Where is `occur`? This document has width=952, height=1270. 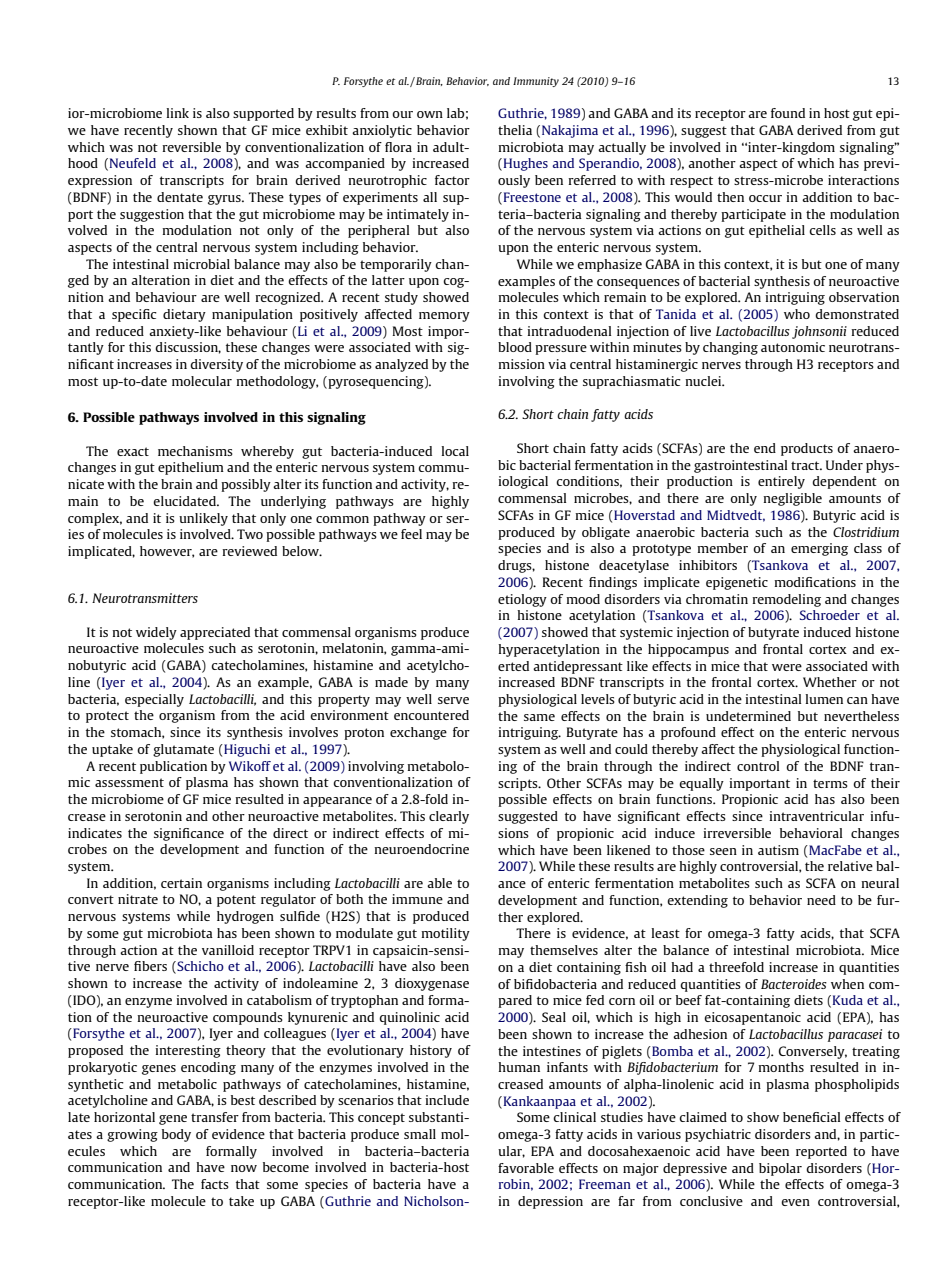
occur is located at coordinates (765, 198).
